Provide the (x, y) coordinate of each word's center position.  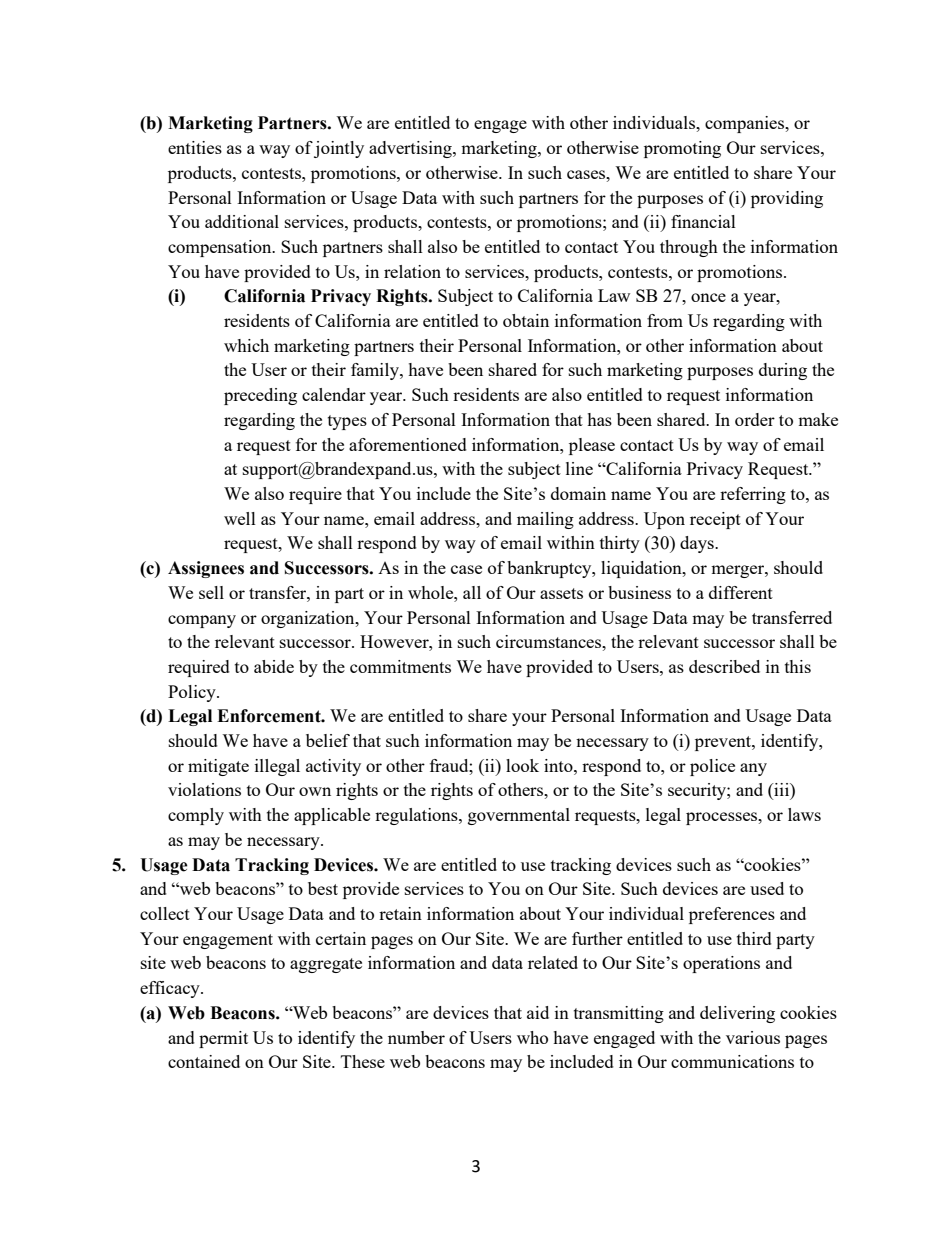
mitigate (218, 767)
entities (195, 147)
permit (223, 1039)
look (522, 765)
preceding (260, 396)
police (712, 767)
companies (746, 124)
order (755, 419)
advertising (411, 149)
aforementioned (408, 444)
